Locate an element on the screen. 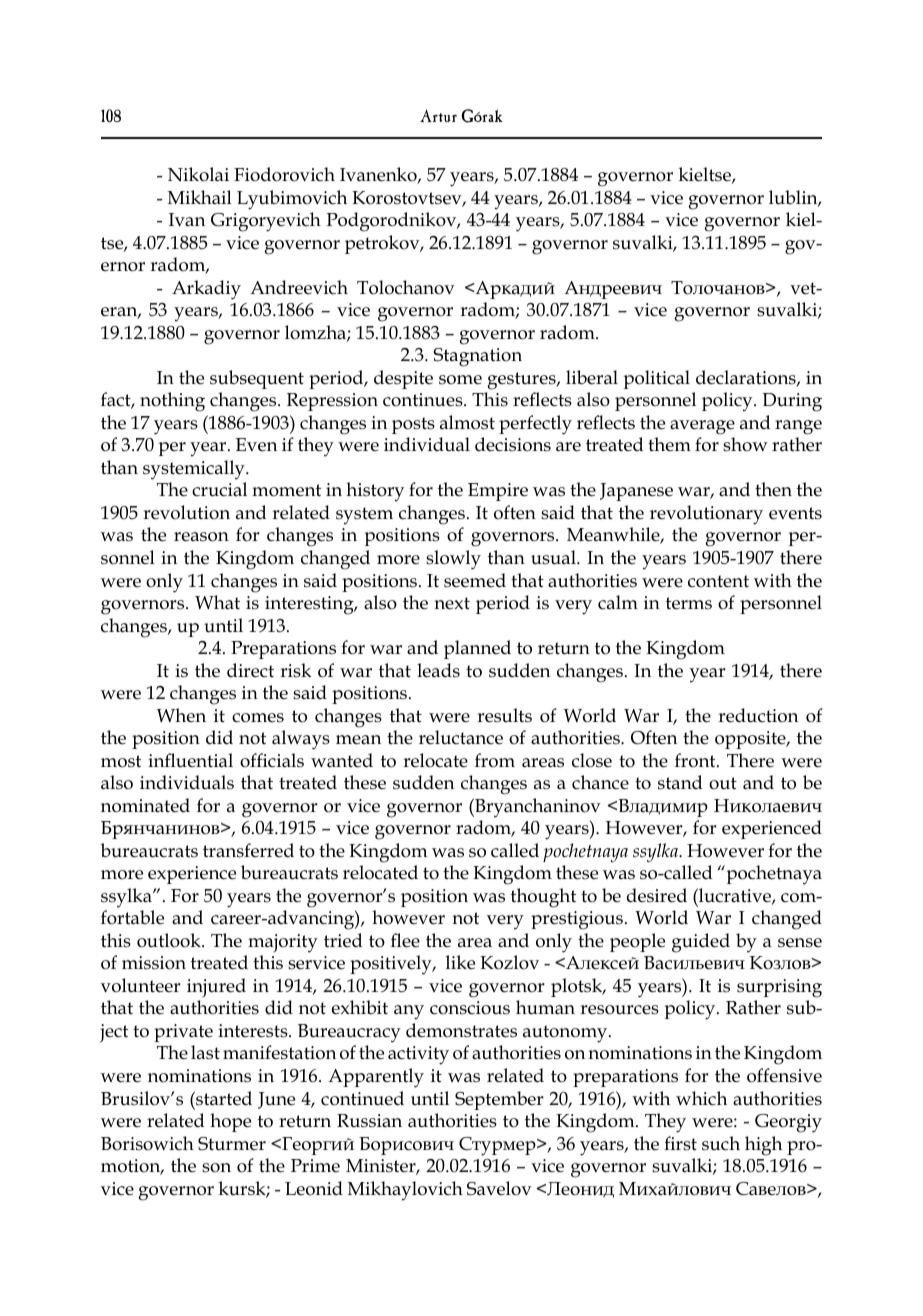 This screenshot has width=923, height=1316. Nikolai is located at coordinates (198, 174).
